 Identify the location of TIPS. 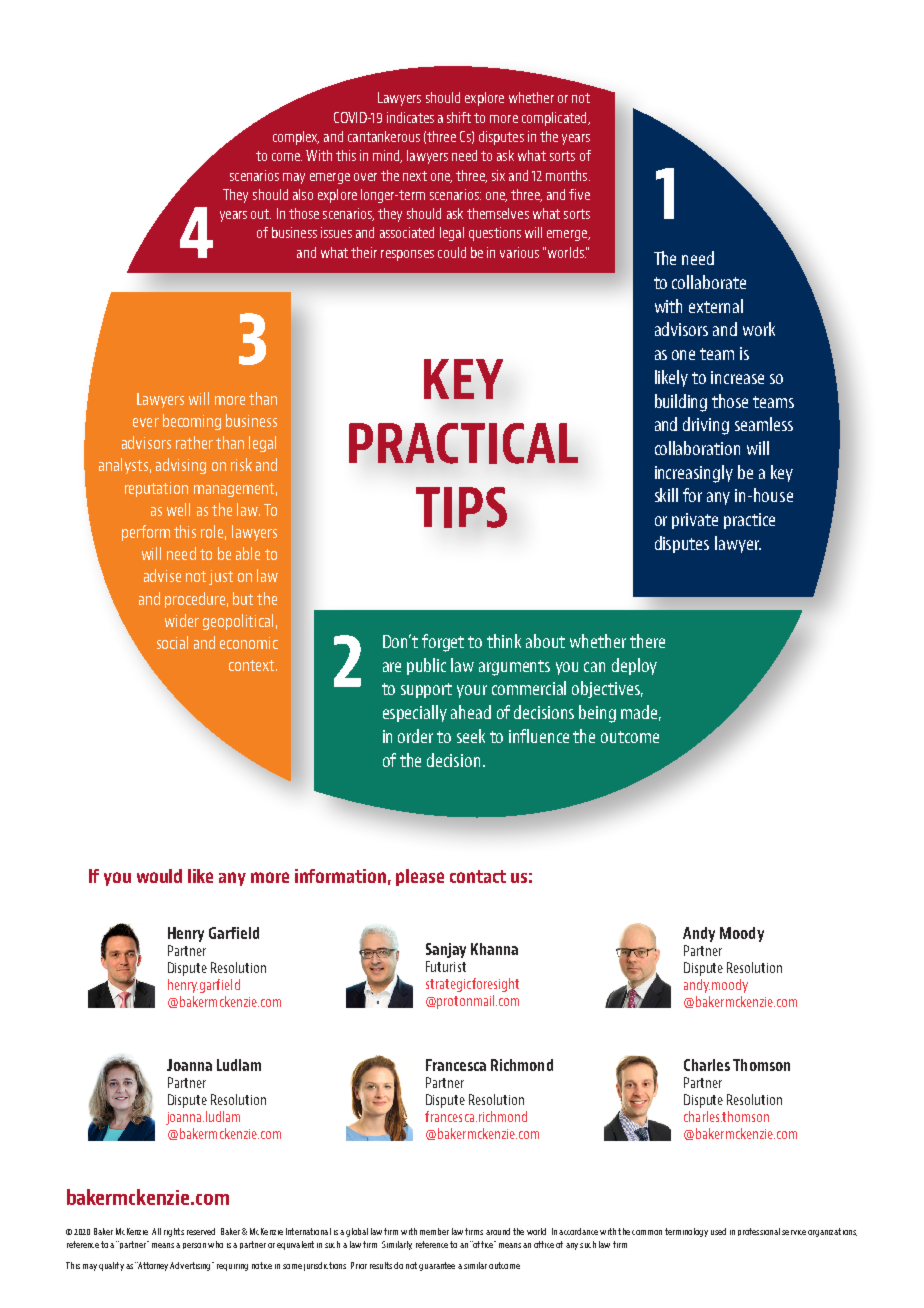
(461, 507).
